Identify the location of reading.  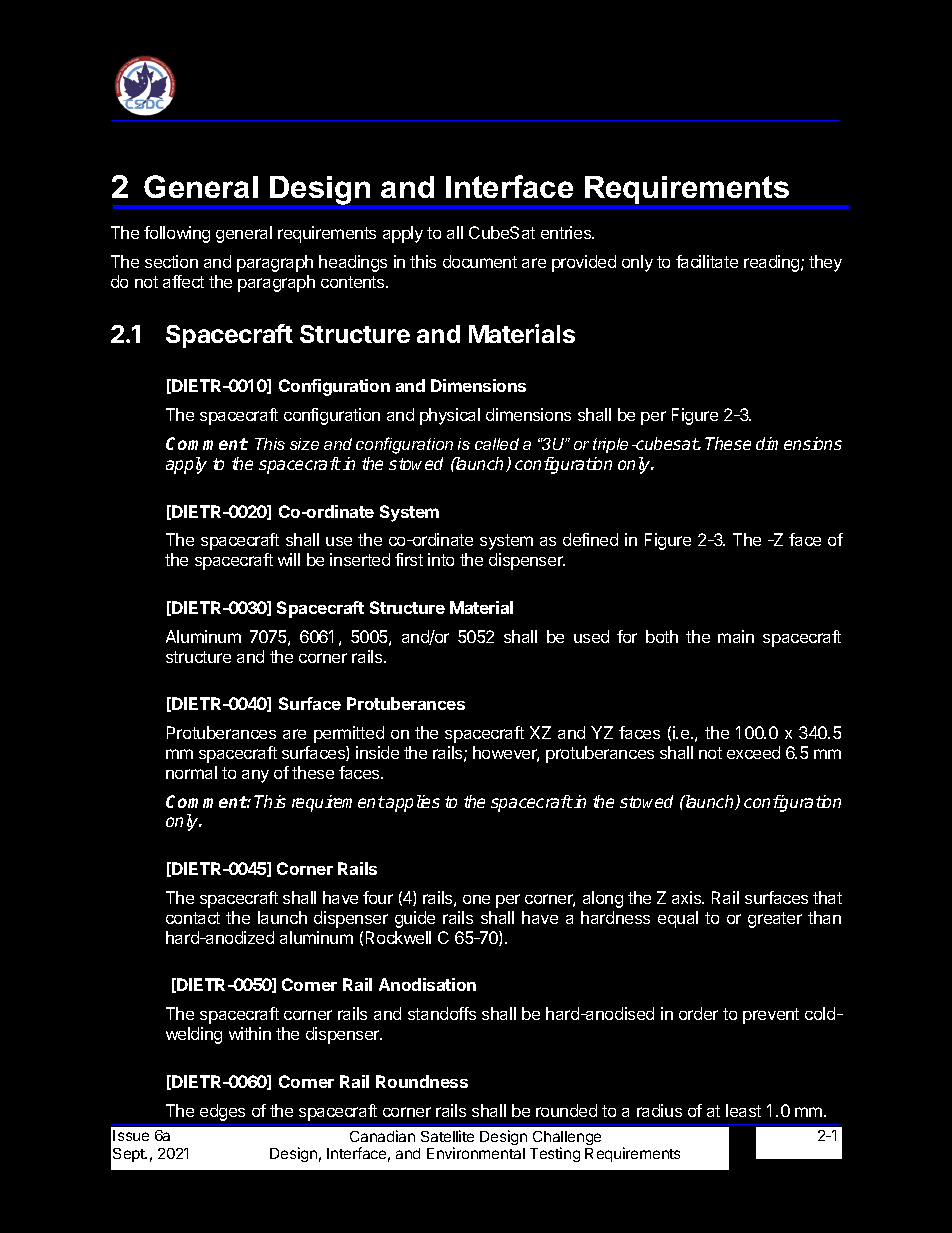
(773, 263).
